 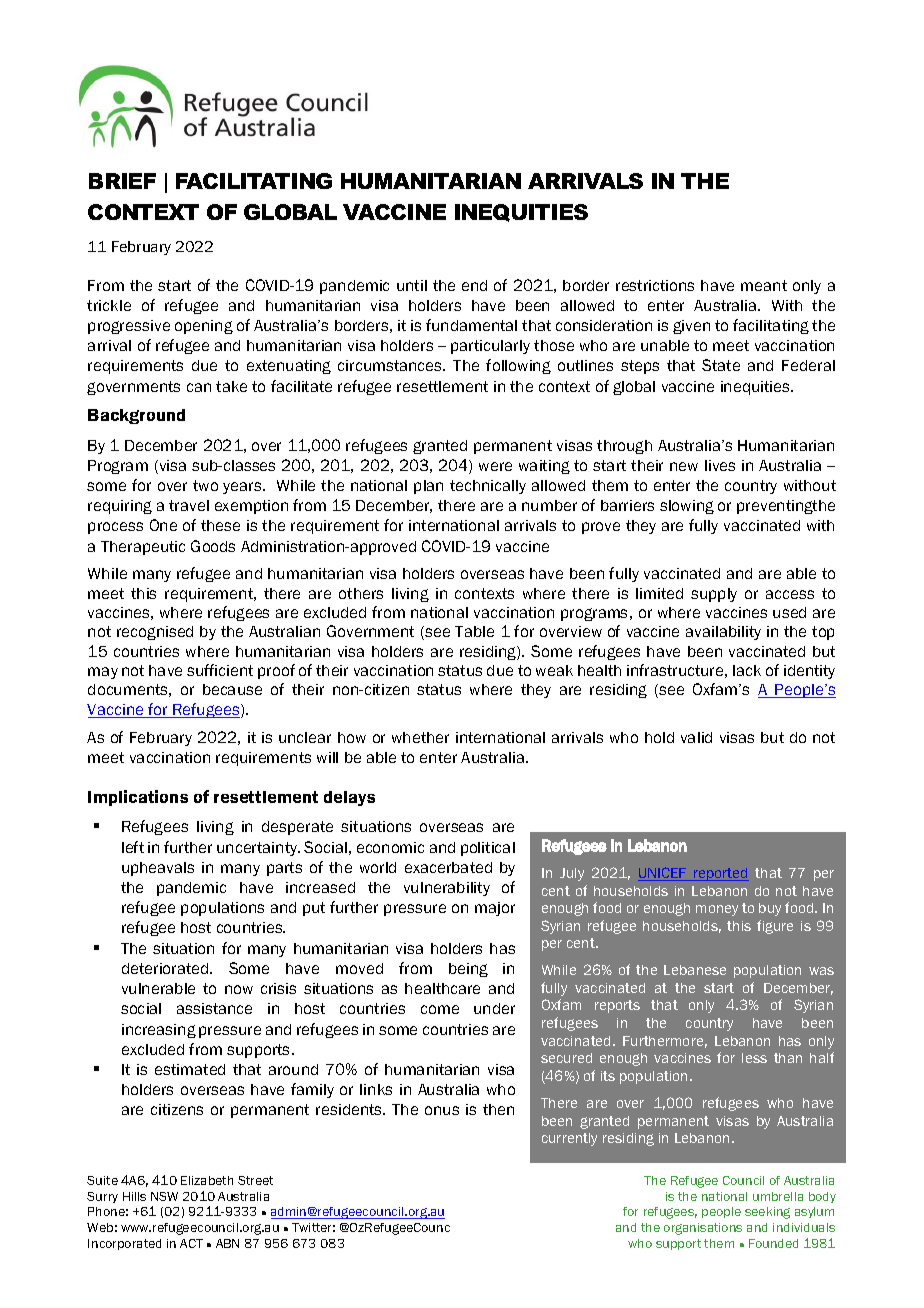 I want to click on valid, so click(x=696, y=737).
